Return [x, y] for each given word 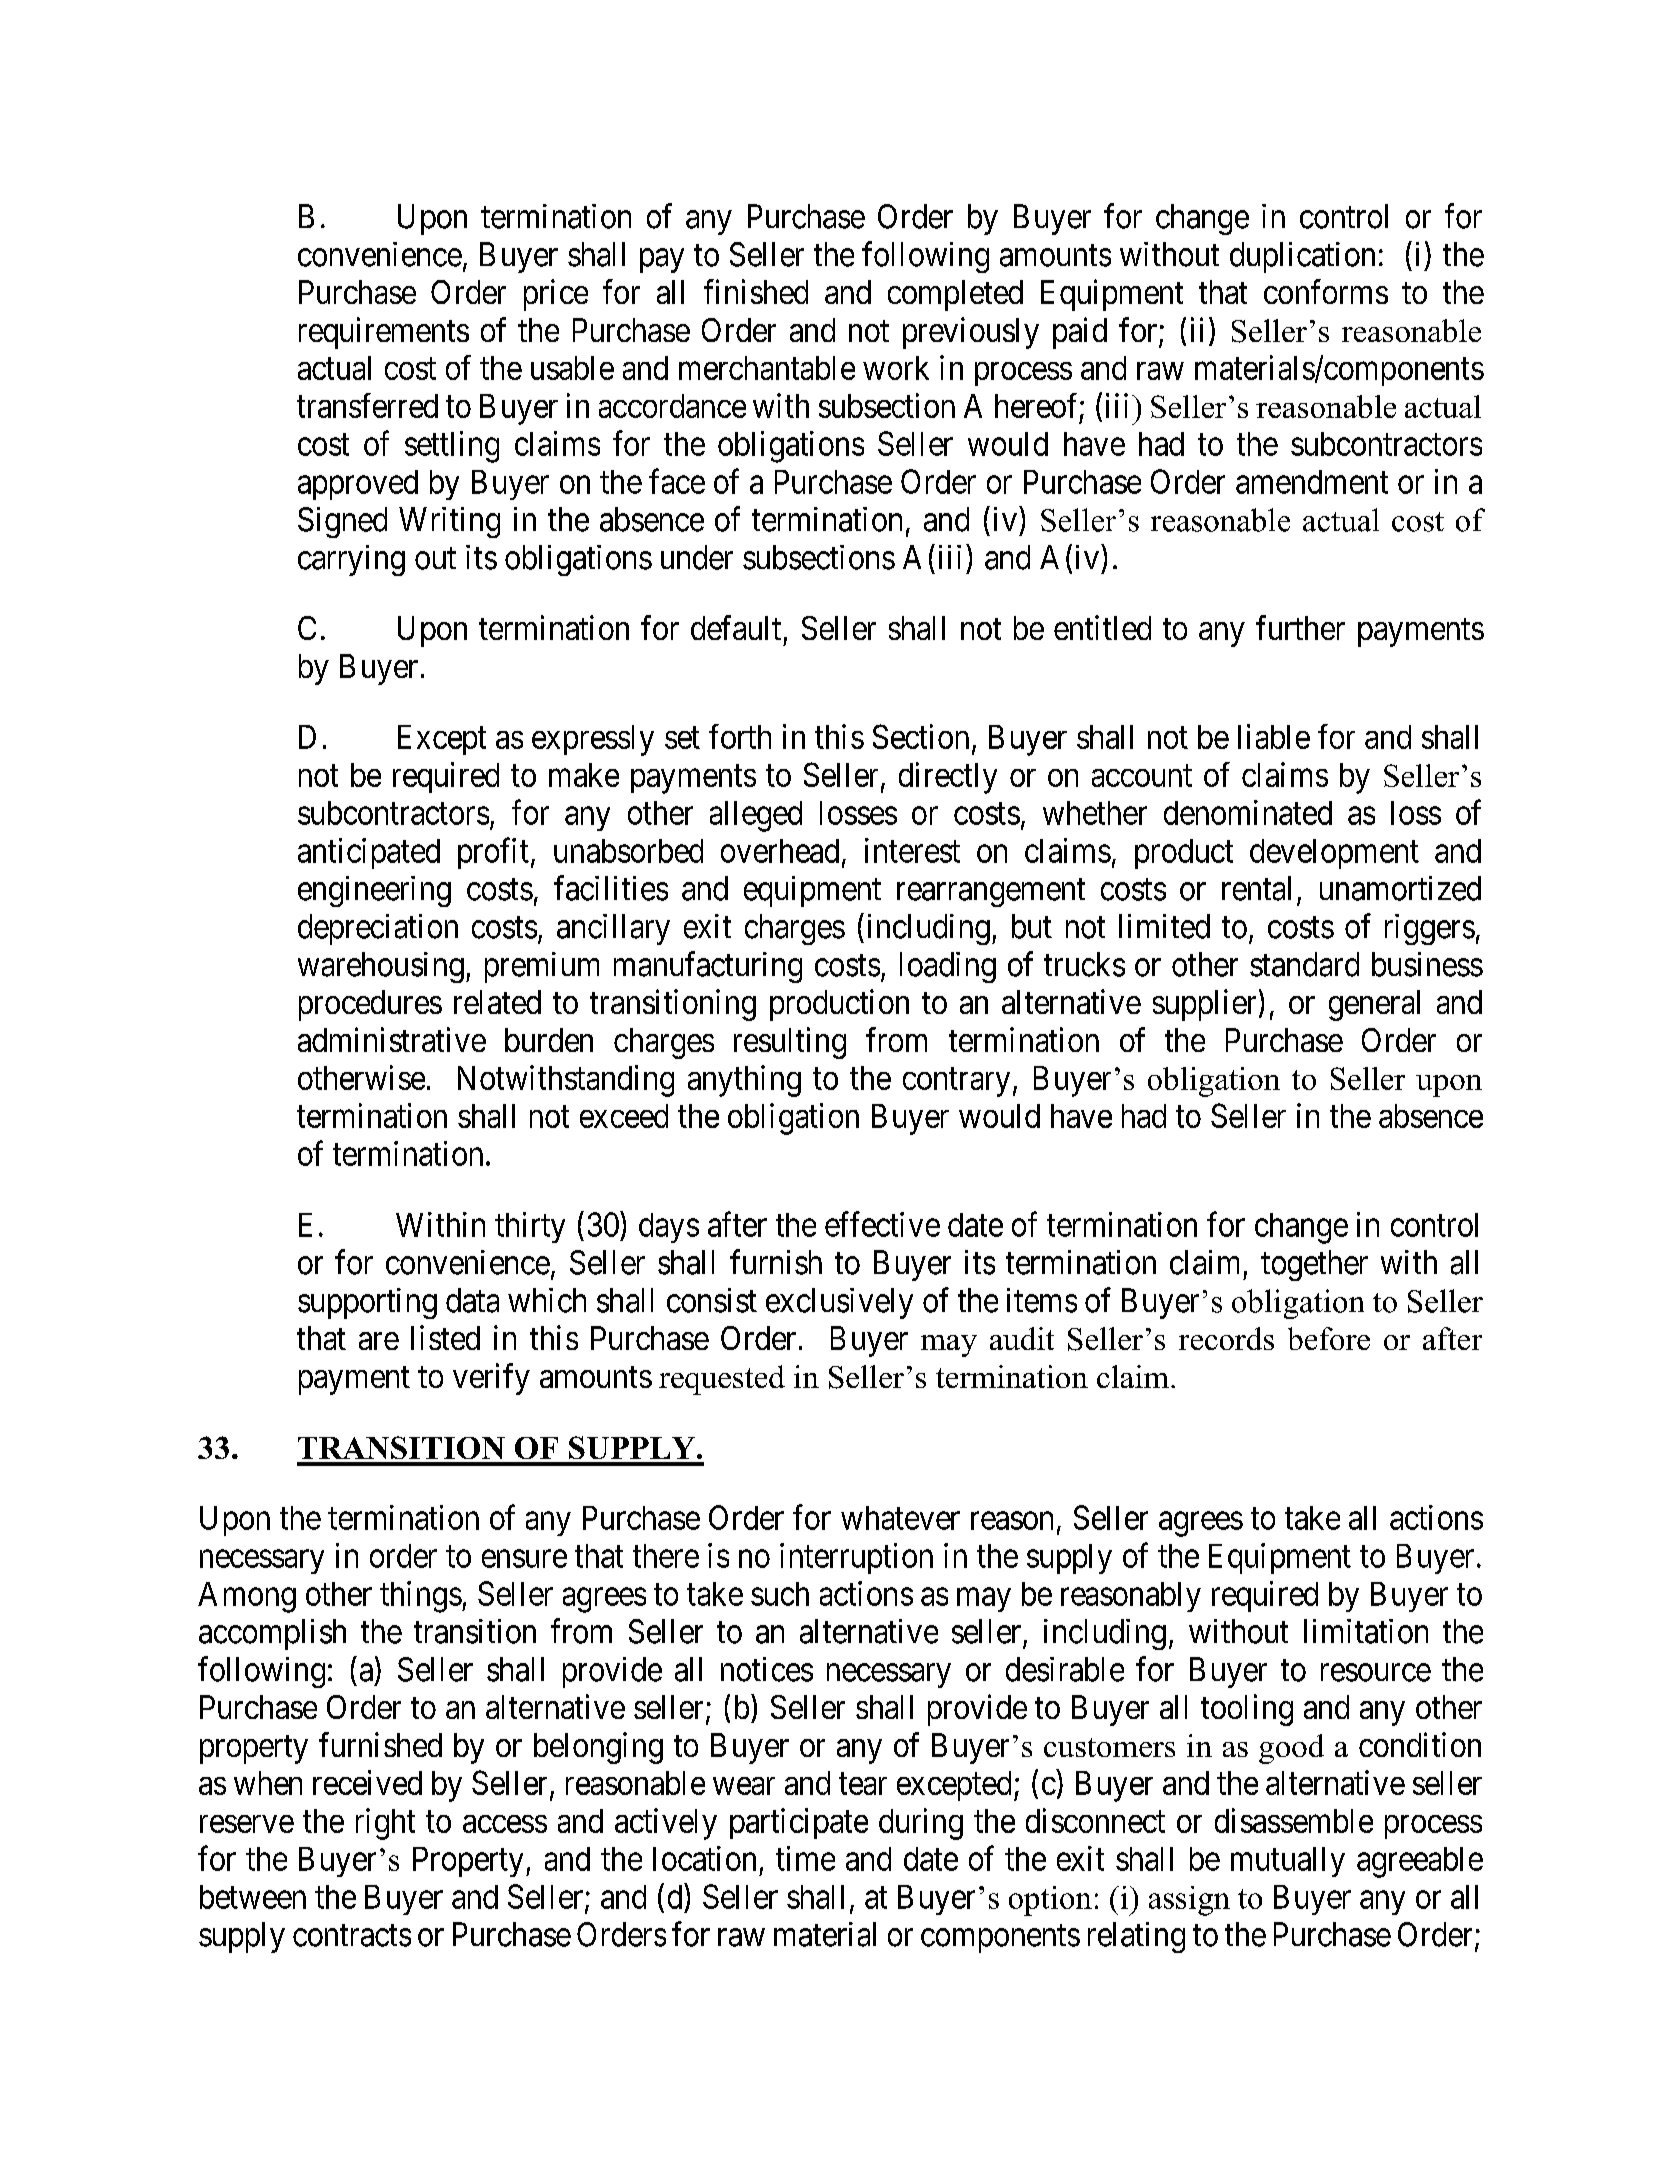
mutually [1288, 1862]
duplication [1302, 257]
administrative [392, 1039]
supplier [1204, 1005]
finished [756, 291]
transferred [367, 405]
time [805, 1858]
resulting [790, 1043]
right [385, 1824]
